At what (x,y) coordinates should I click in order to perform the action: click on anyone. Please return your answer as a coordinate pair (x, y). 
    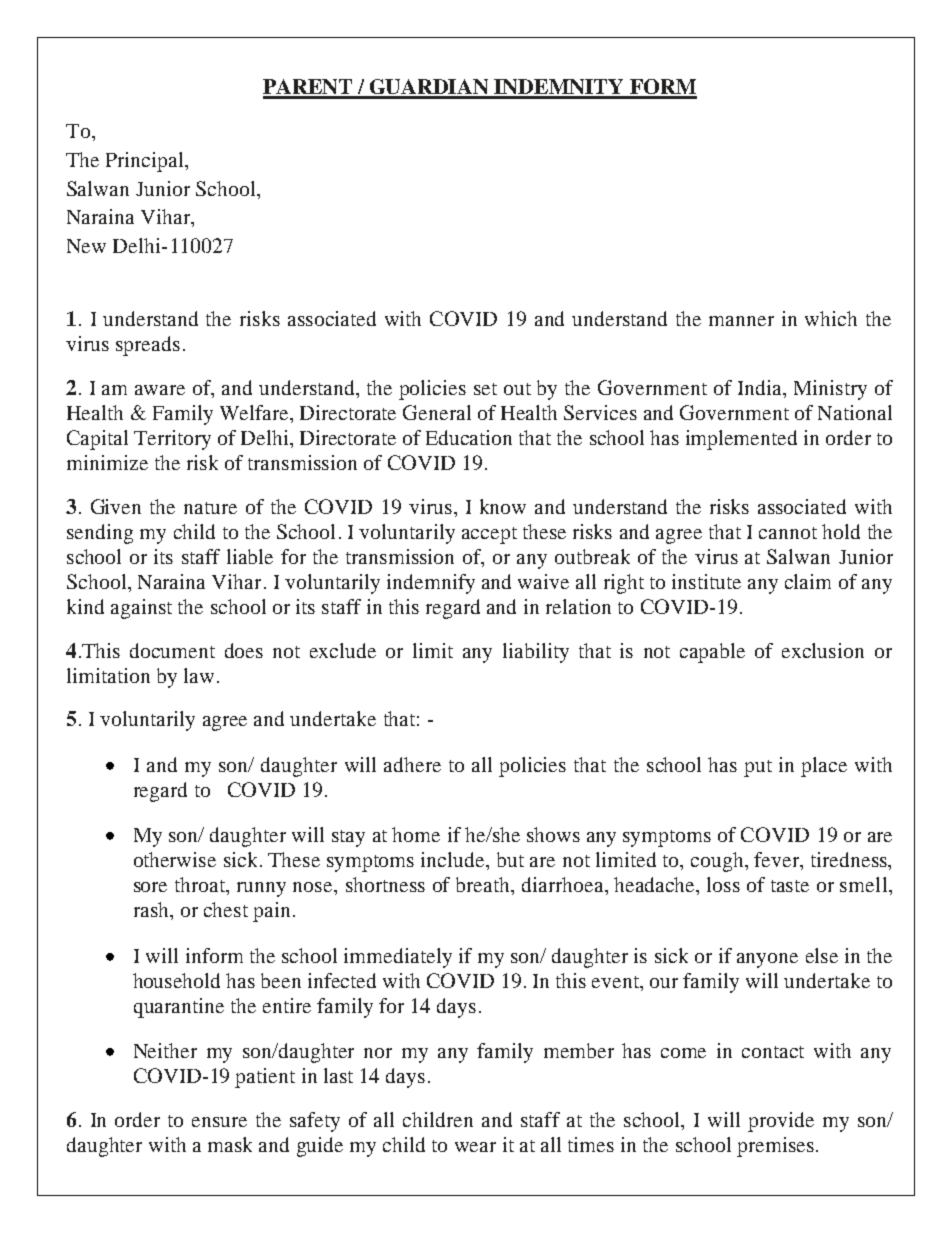
    Looking at the image, I should click on (767, 960).
